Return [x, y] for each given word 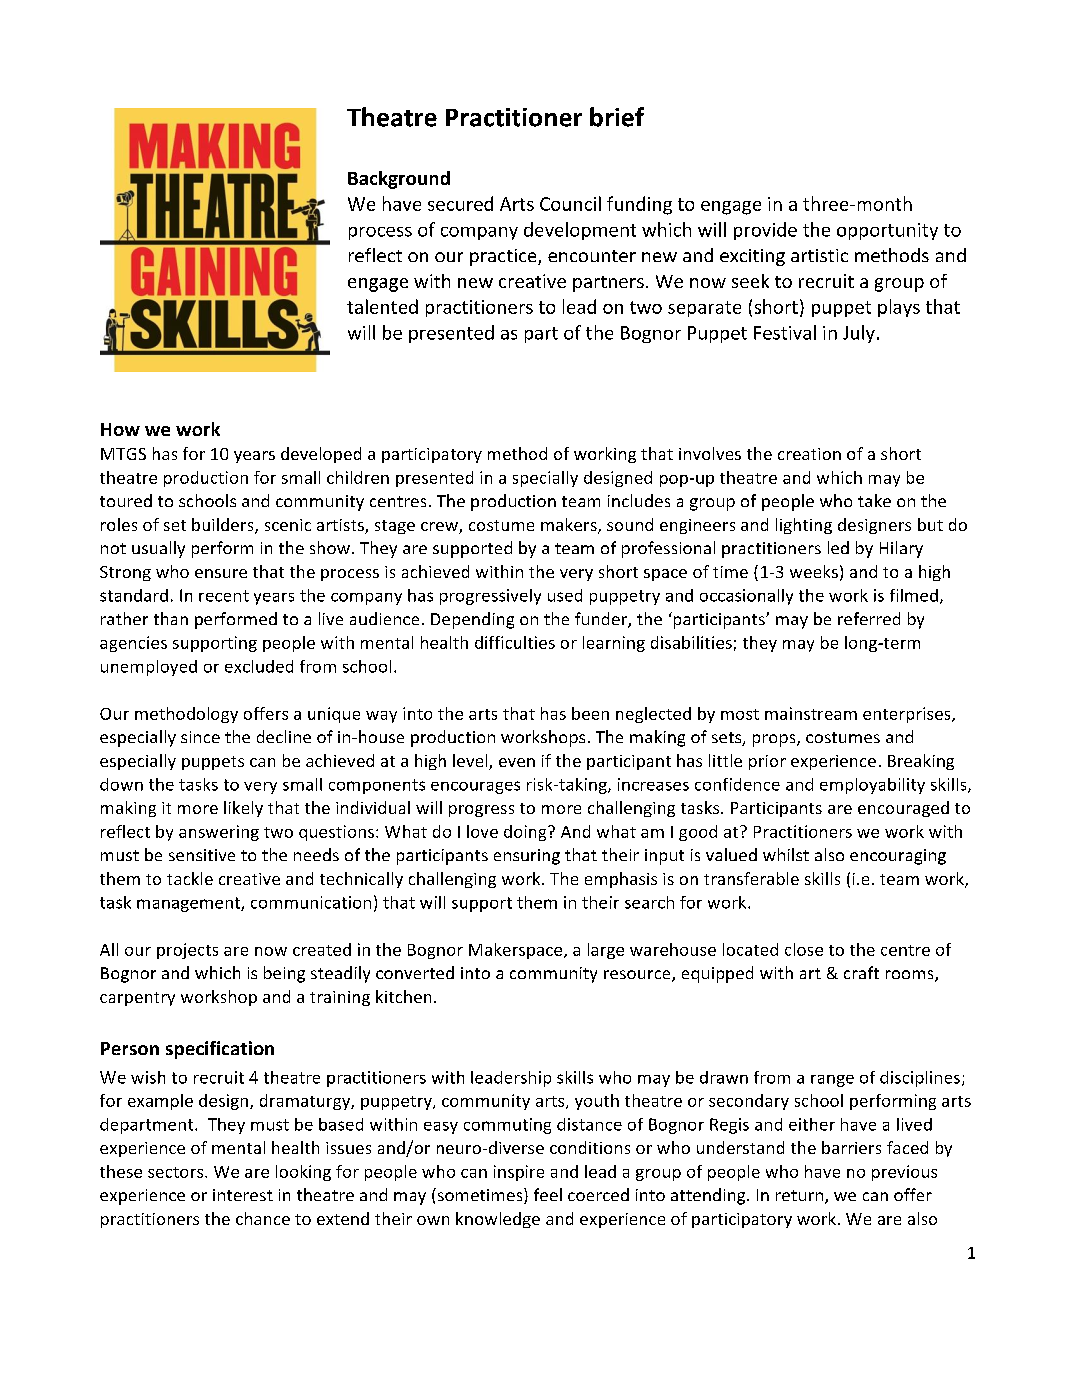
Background [399, 180]
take [874, 500]
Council [570, 203]
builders [224, 526]
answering [219, 833]
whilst [786, 854]
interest [243, 1195]
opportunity [887, 231]
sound [630, 524]
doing [526, 833]
